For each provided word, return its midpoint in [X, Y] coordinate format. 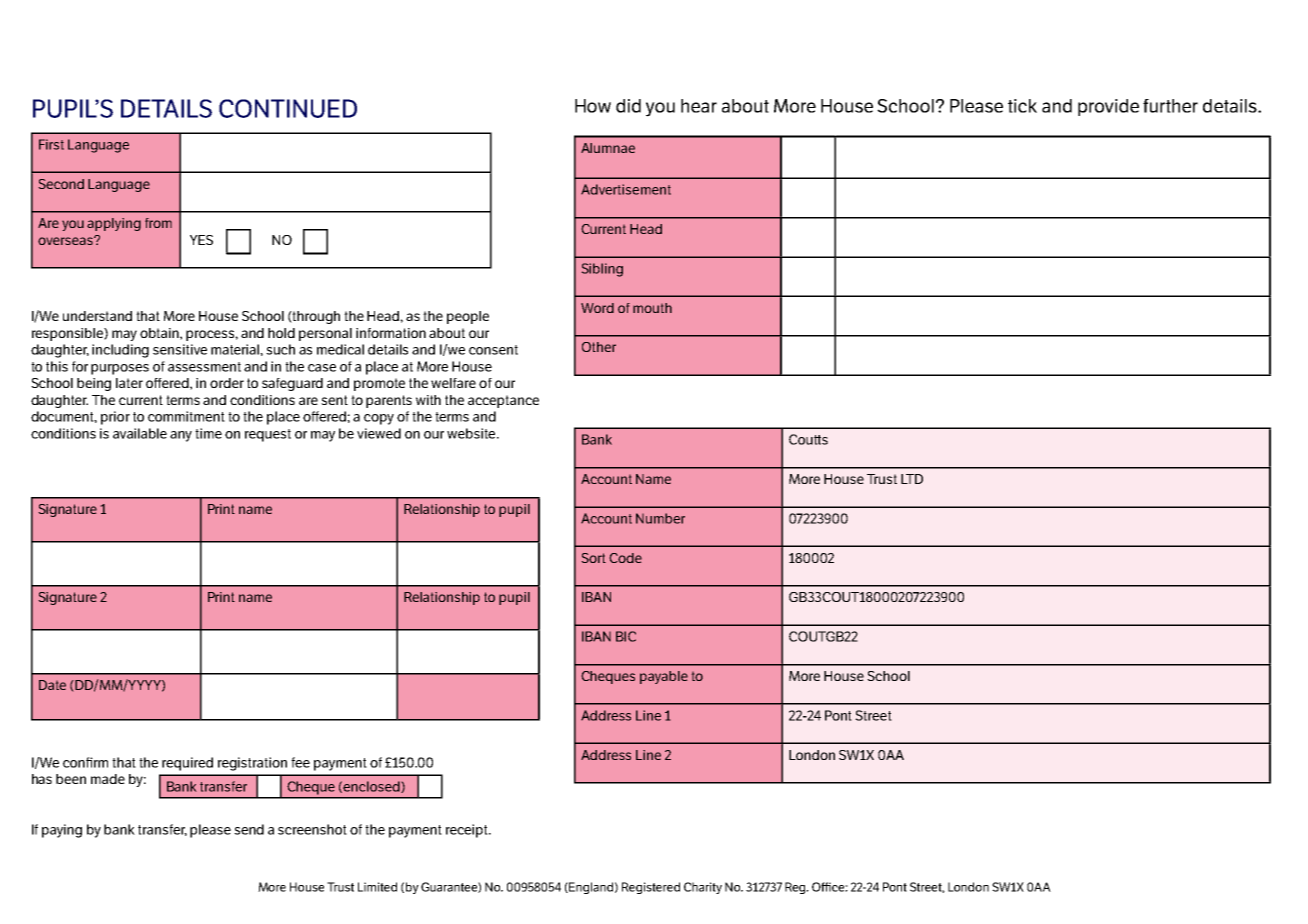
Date [52, 685]
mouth [652, 308]
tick [1022, 106]
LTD [912, 479]
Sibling [602, 270]
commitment [186, 416]
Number [660, 518]
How [593, 106]
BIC [626, 636]
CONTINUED [288, 108]
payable [664, 677]
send [249, 829]
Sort [594, 558]
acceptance [503, 401]
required [187, 764]
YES [201, 240]
